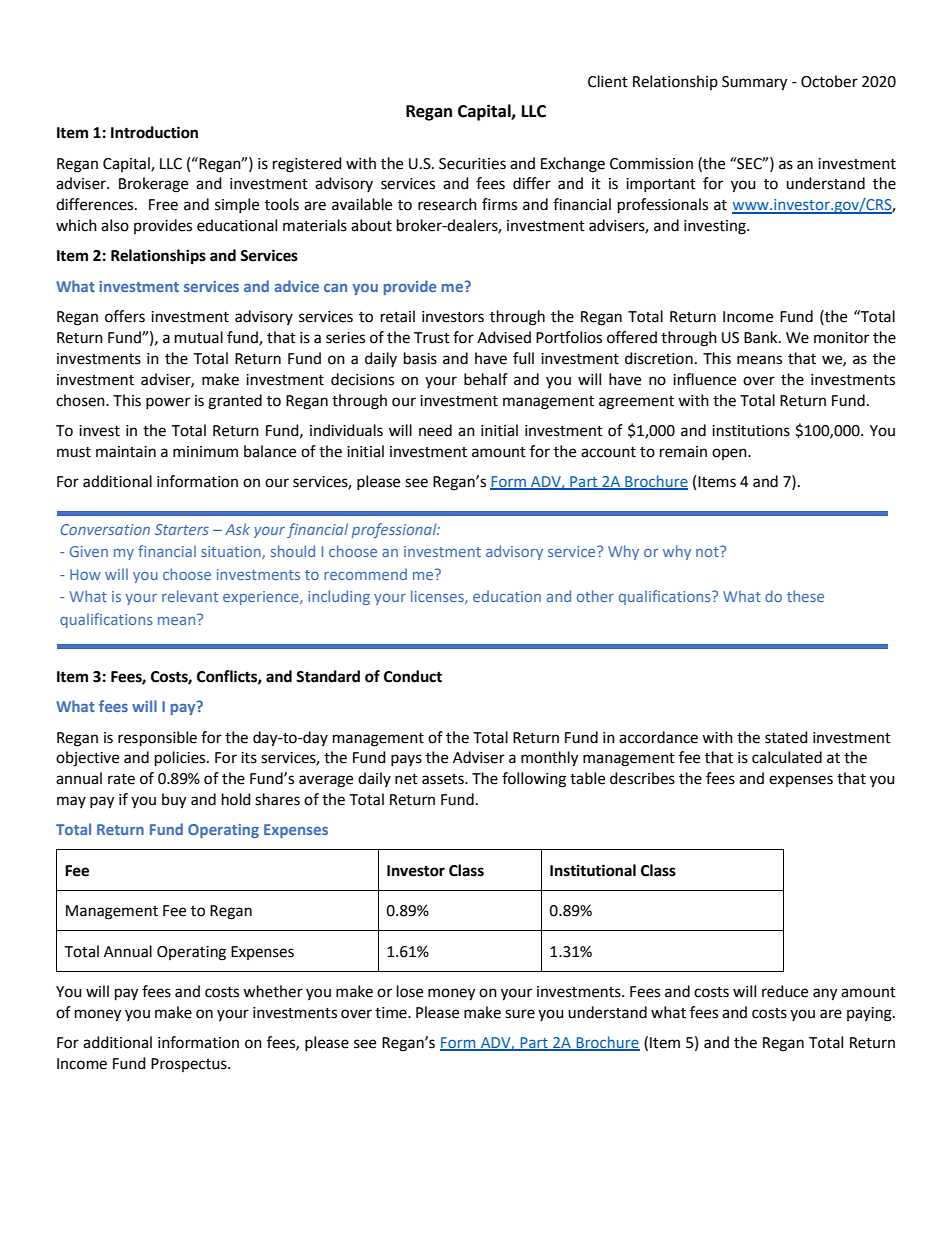 The width and height of the document is (952, 1233). What do you see at coordinates (504, 337) in the document?
I see `Advised` at bounding box center [504, 337].
